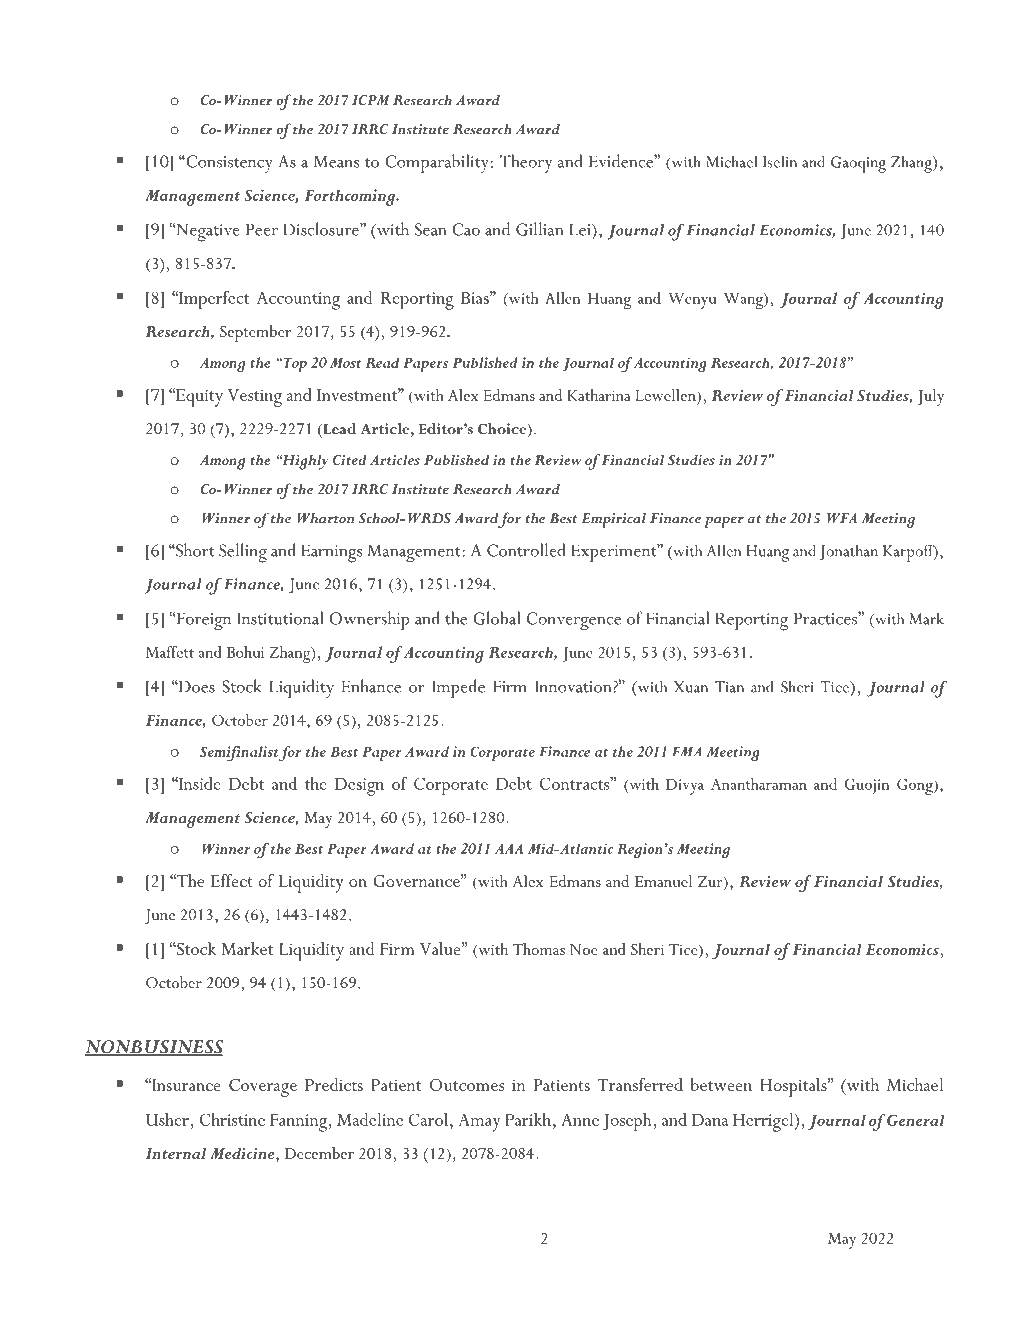 Image resolution: width=1029 pixels, height=1332 pixels. What do you see at coordinates (614, 520) in the screenshot?
I see `Empirical` at bounding box center [614, 520].
